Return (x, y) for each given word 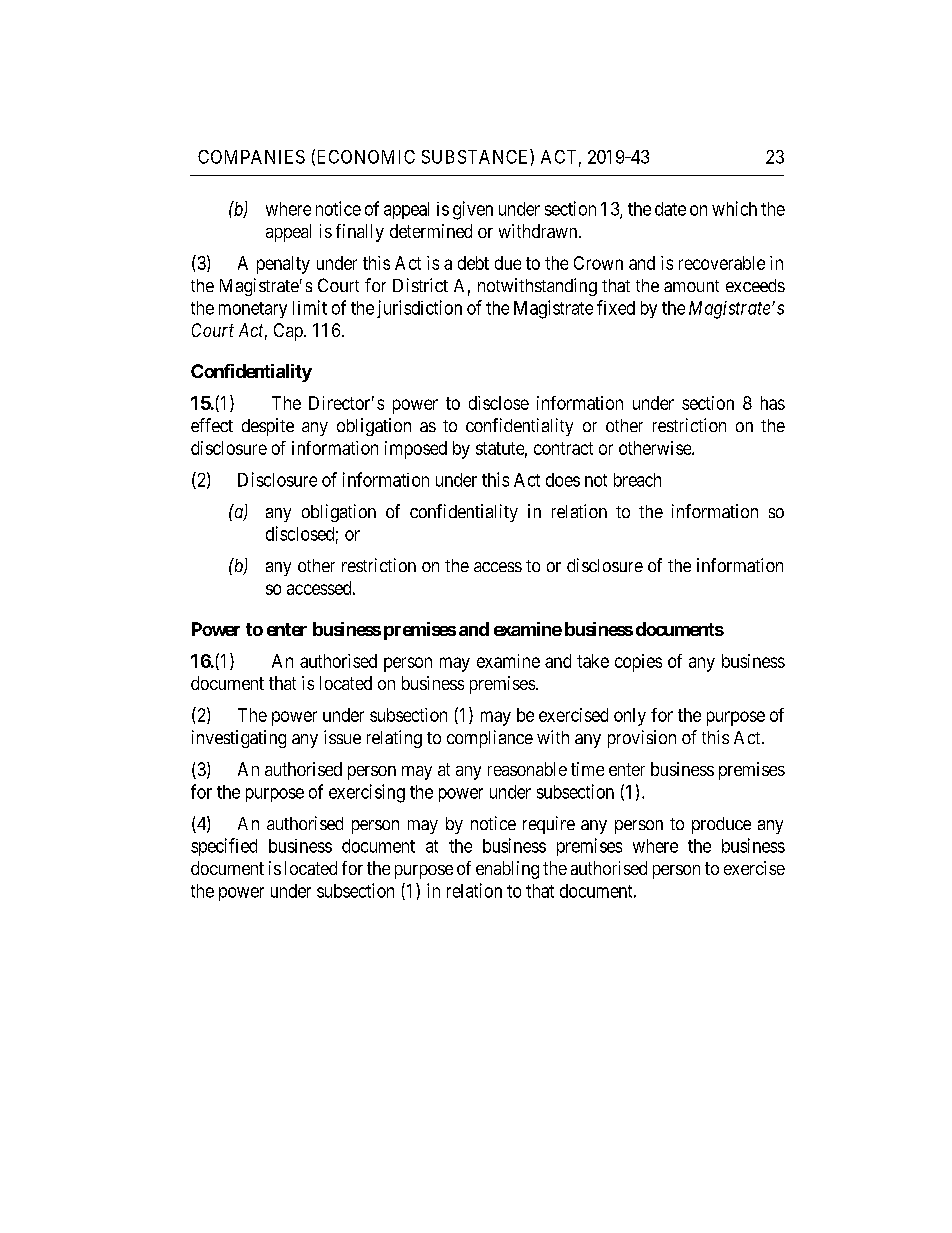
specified (224, 847)
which (734, 208)
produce (721, 825)
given (473, 210)
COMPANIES (251, 157)
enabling (507, 870)
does (563, 480)
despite (268, 427)
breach (637, 480)
